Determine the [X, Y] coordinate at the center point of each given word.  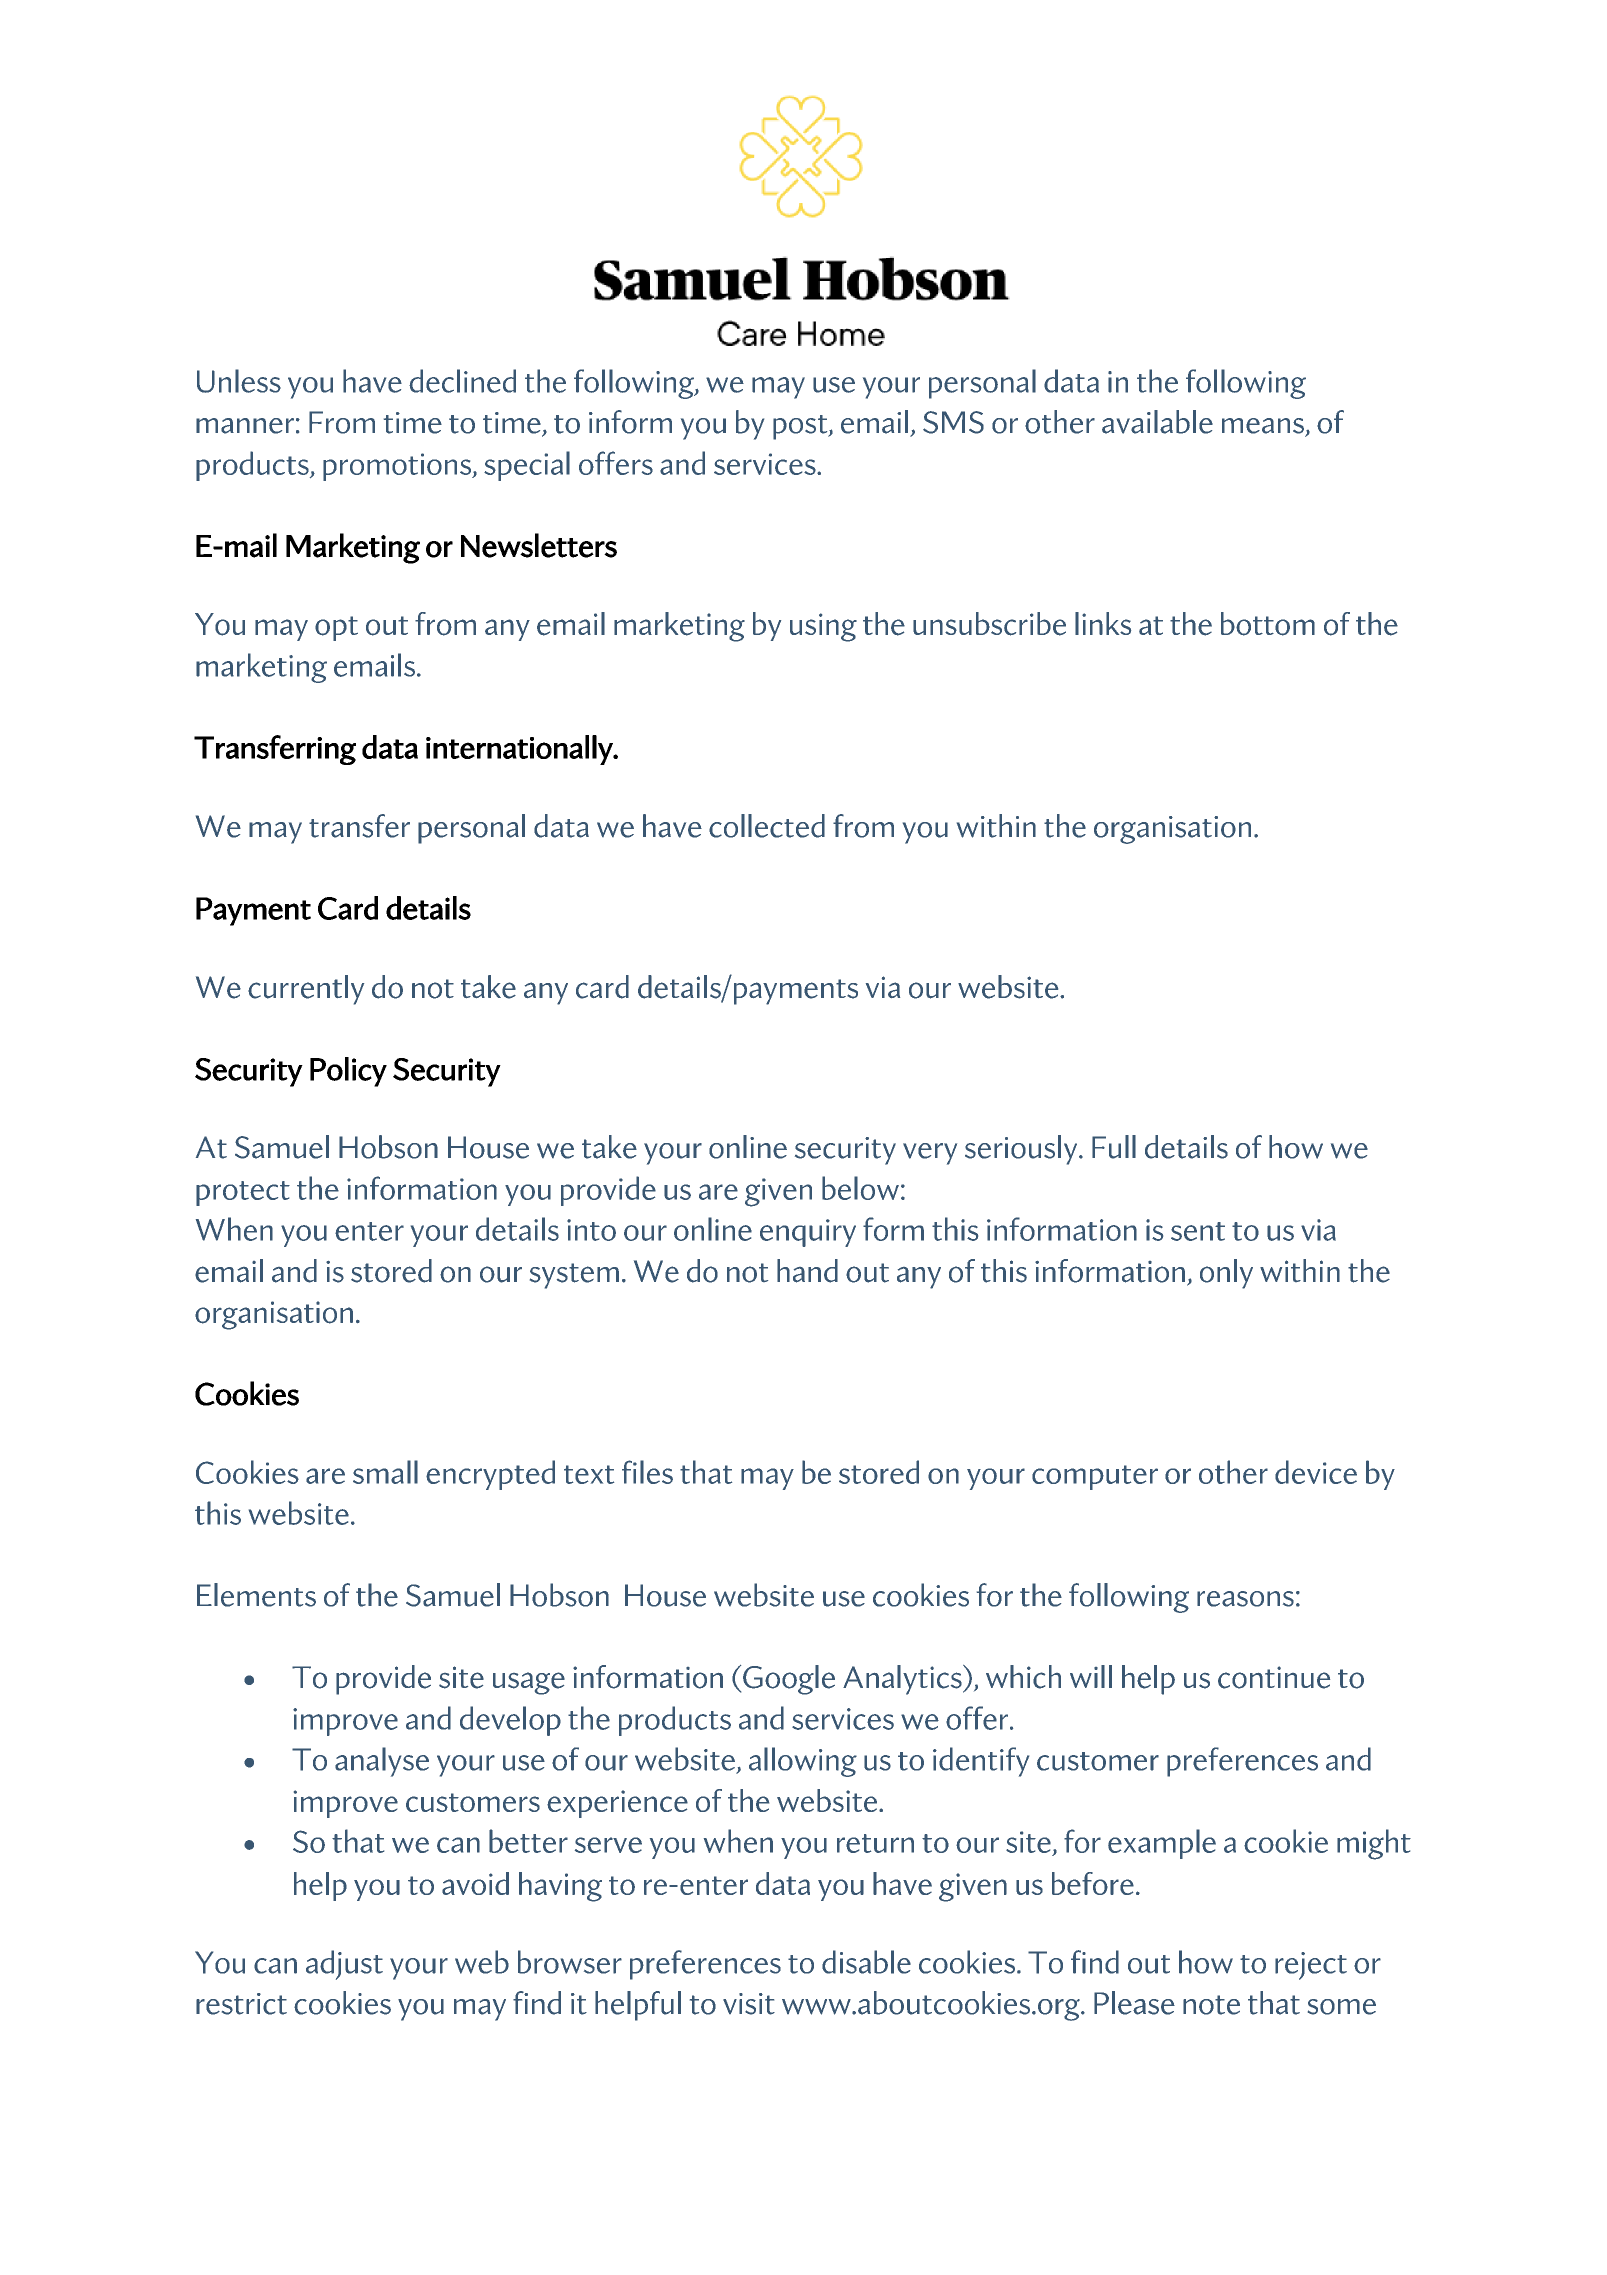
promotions [398, 467]
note [1211, 2005]
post [801, 427]
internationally [520, 750]
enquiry [808, 1233]
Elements [256, 1595]
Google [789, 1680]
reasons [1245, 1599]
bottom [1268, 624]
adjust [344, 1965]
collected [767, 826]
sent [1198, 1231]
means [1263, 426]
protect [243, 1193]
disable [866, 1962]
